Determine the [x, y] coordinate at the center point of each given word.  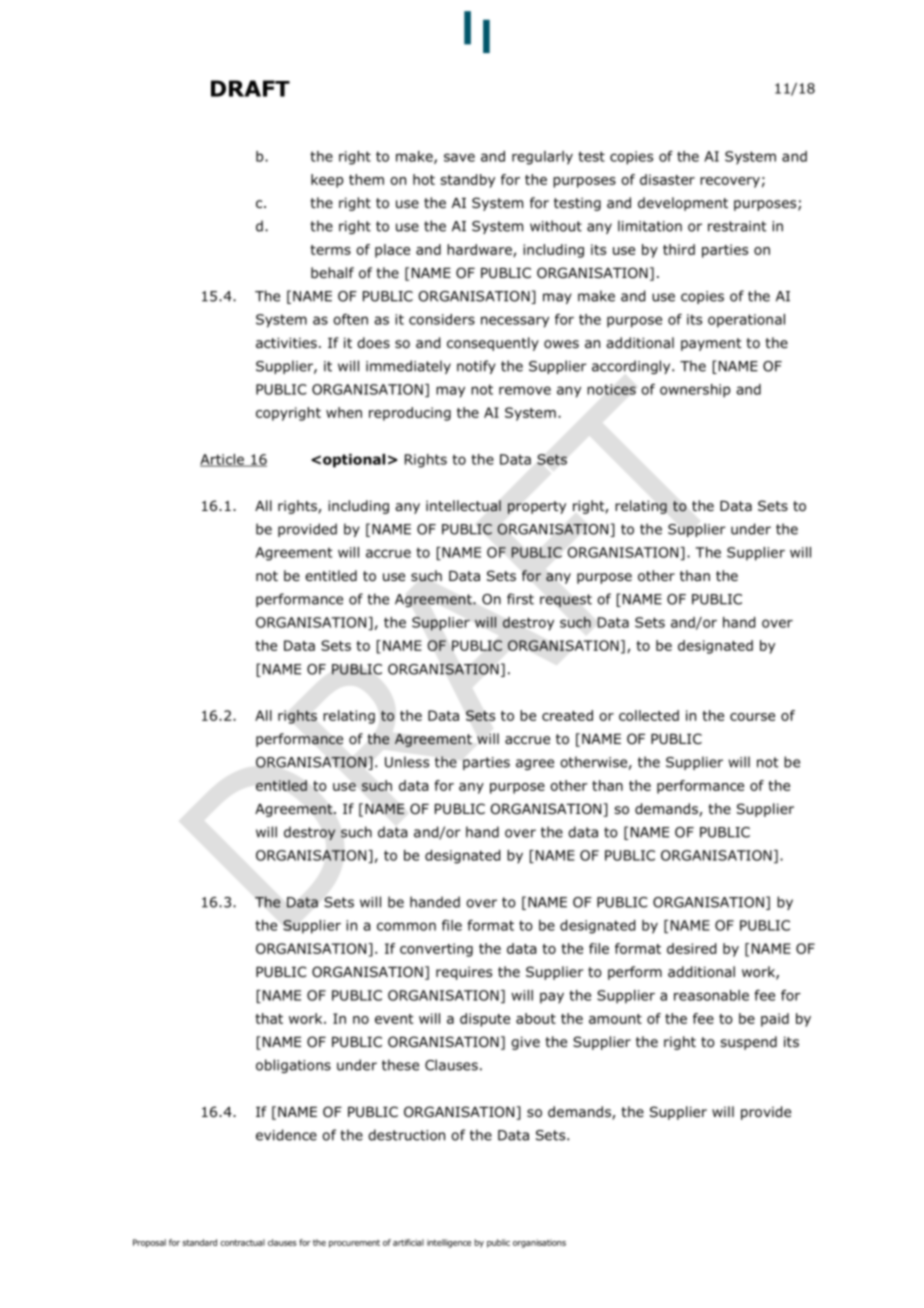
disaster [667, 179]
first [520, 599]
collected [649, 715]
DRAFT [250, 88]
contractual [242, 1242]
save [459, 157]
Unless [407, 762]
